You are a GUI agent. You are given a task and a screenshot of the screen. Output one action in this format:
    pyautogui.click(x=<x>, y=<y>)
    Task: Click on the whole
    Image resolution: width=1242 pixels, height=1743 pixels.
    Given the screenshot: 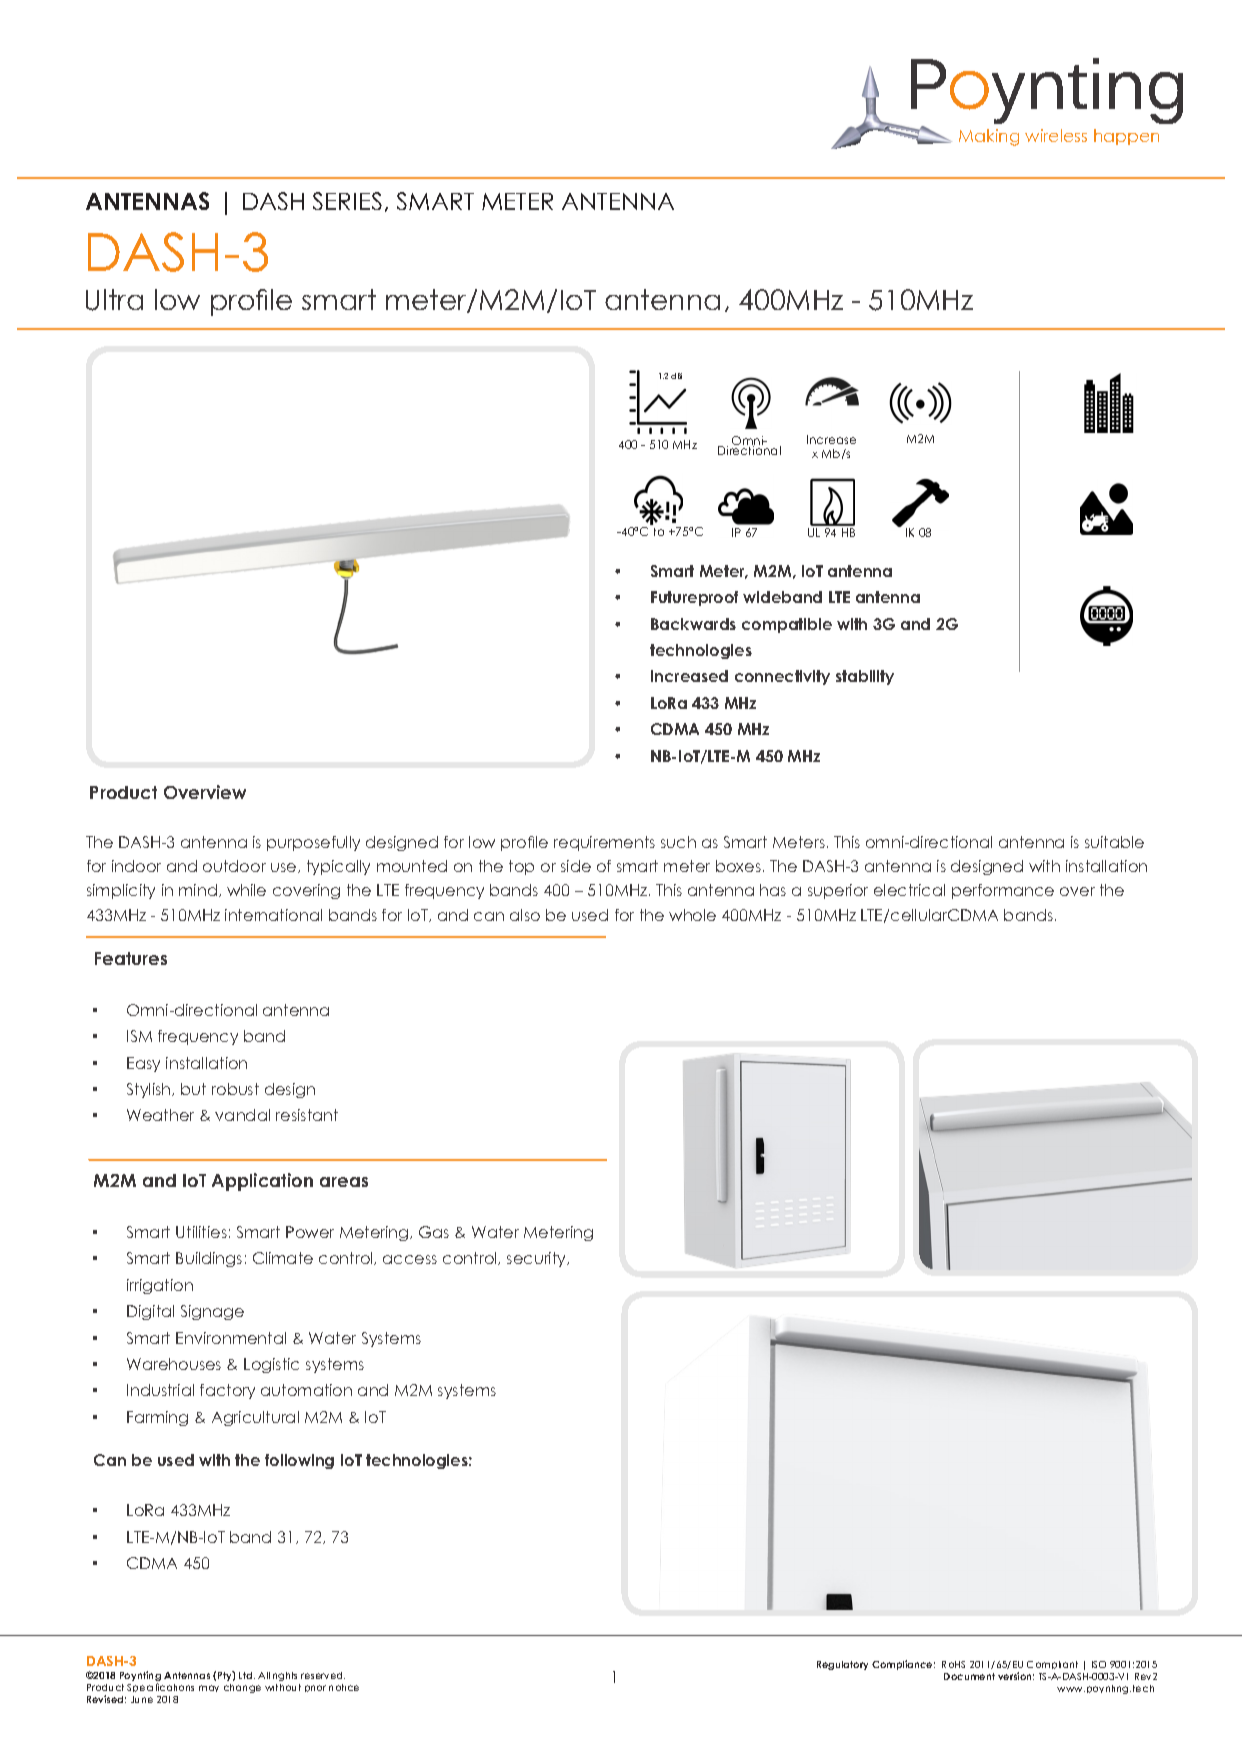 What is the action you would take?
    pyautogui.click(x=692, y=915)
